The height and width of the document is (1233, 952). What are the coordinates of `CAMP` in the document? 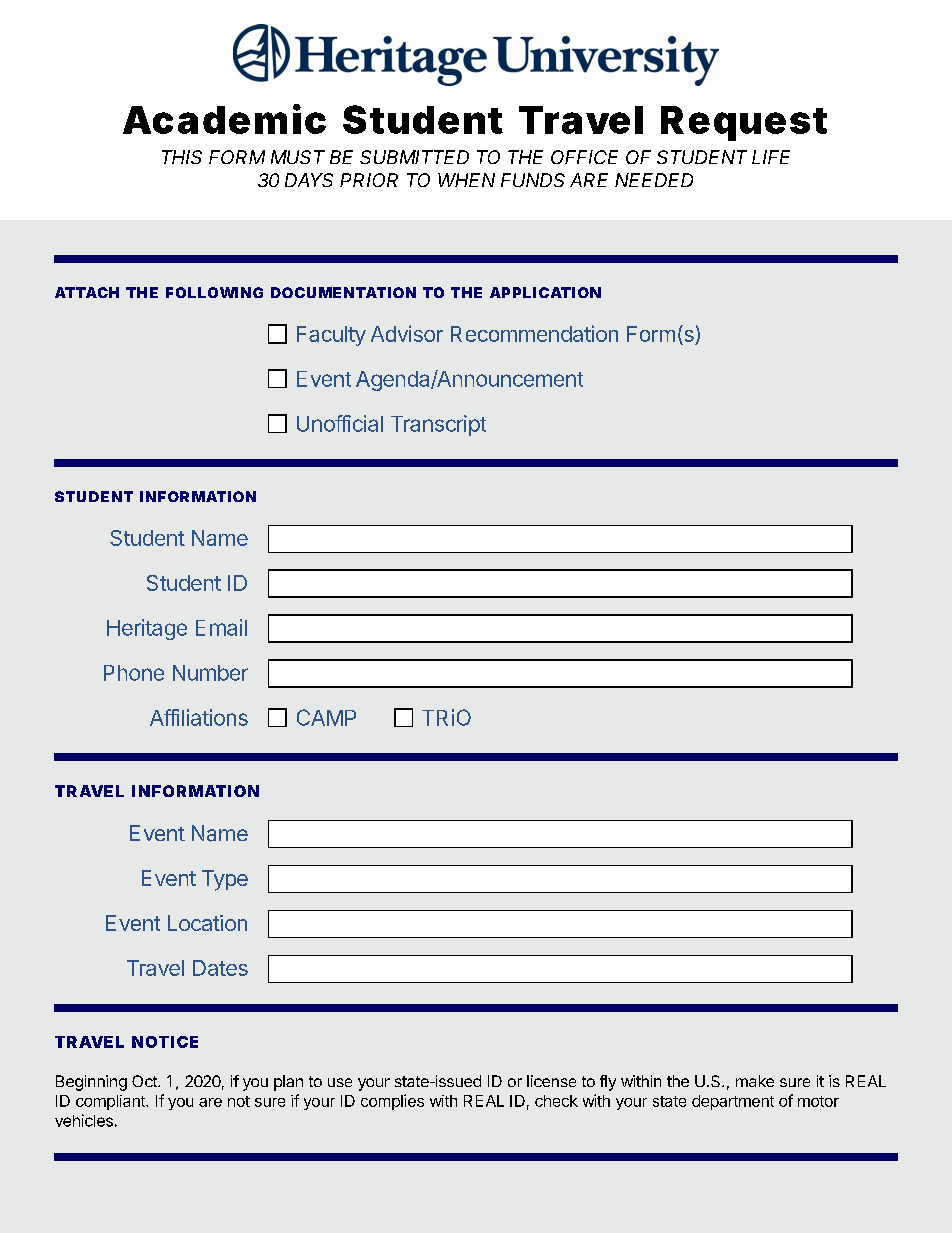 It's located at (326, 717).
